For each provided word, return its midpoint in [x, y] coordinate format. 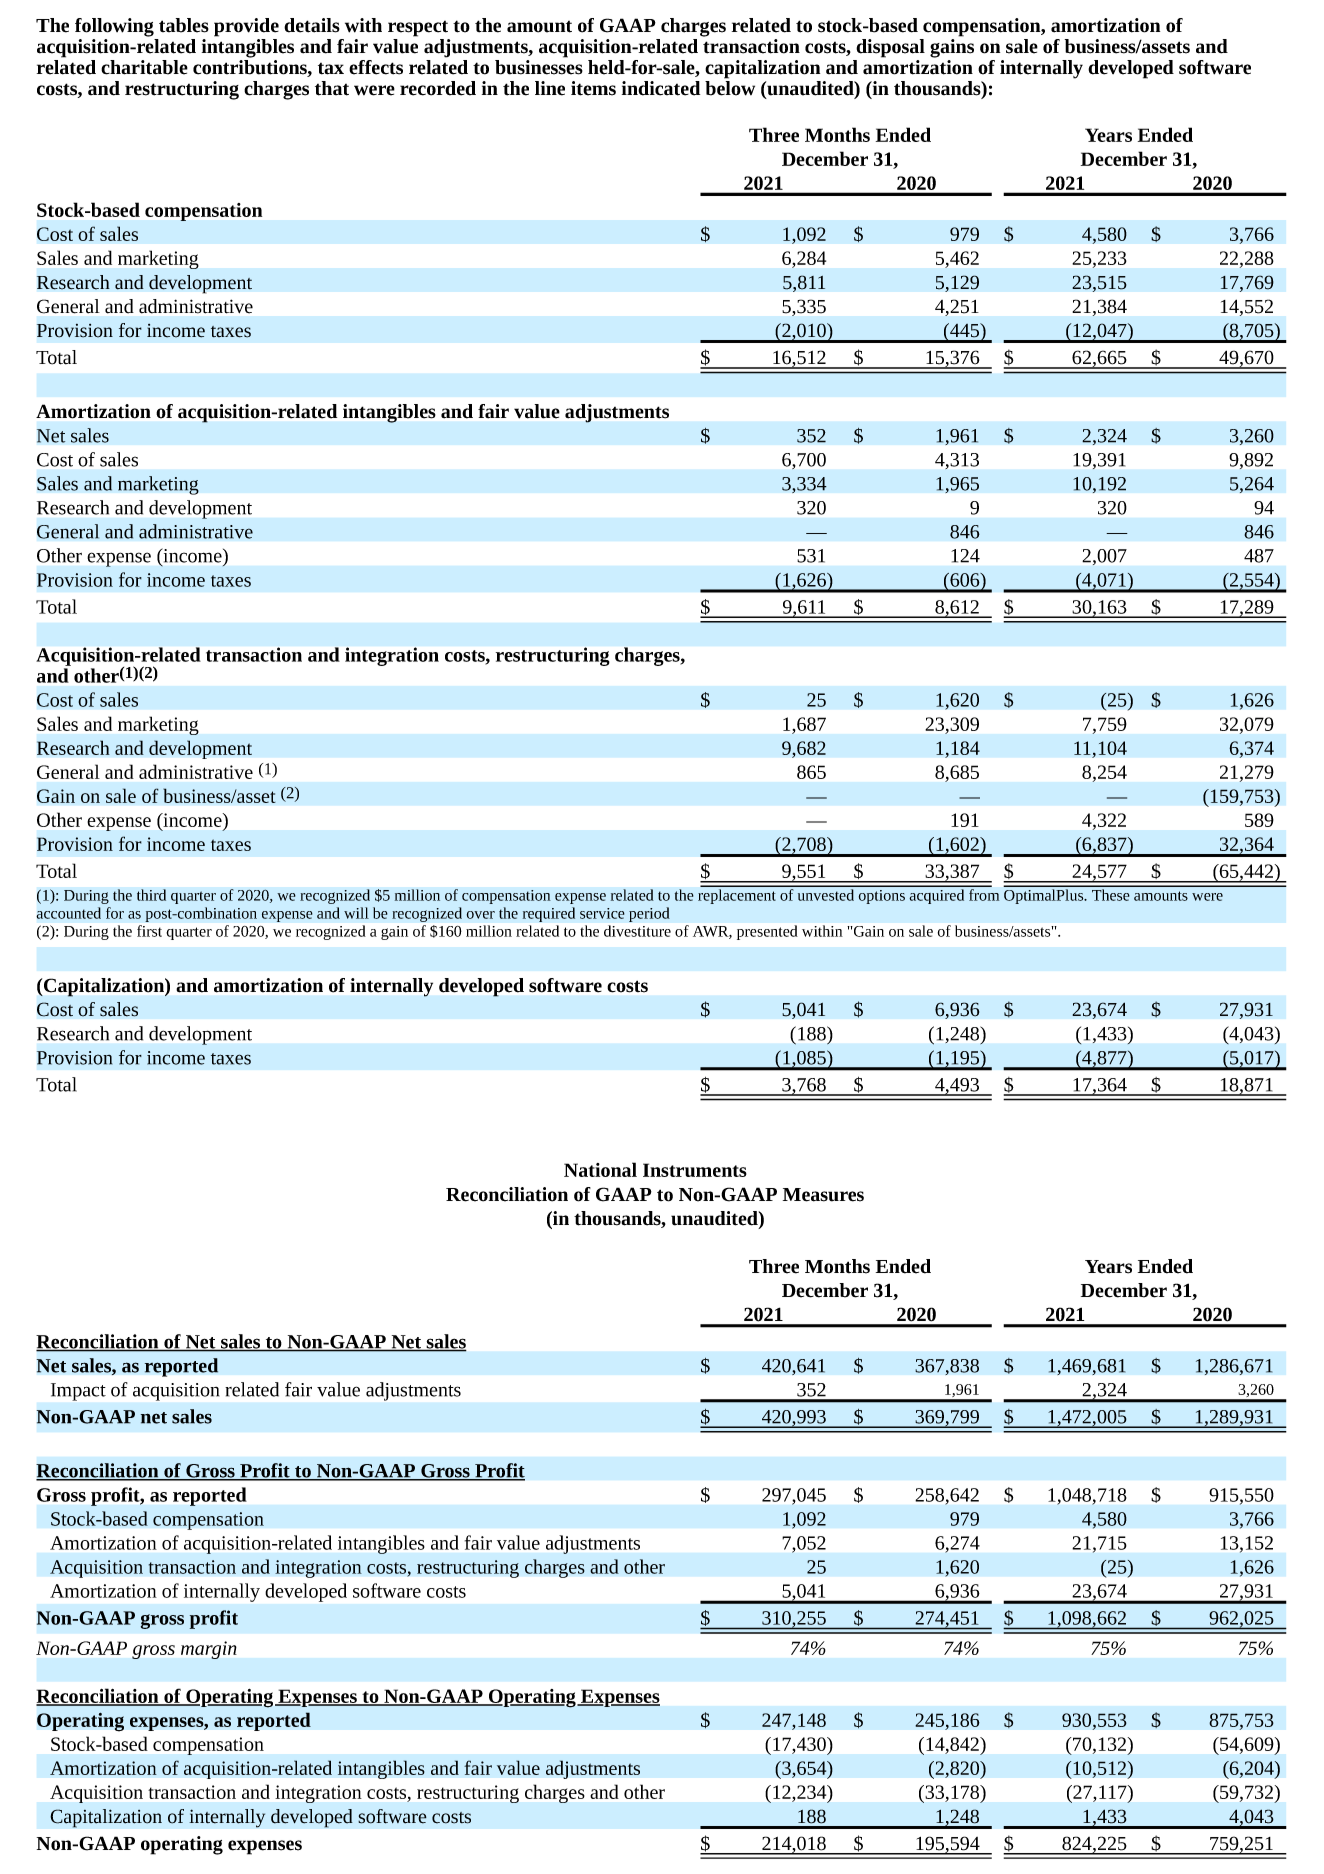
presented [767, 932]
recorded [438, 88]
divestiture [637, 931]
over [481, 915]
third [151, 895]
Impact [78, 1392]
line [550, 88]
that [332, 88]
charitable [144, 67]
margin [209, 1650]
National [600, 1169]
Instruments [695, 1170]
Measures [823, 1195]
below [730, 88]
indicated [661, 88]
